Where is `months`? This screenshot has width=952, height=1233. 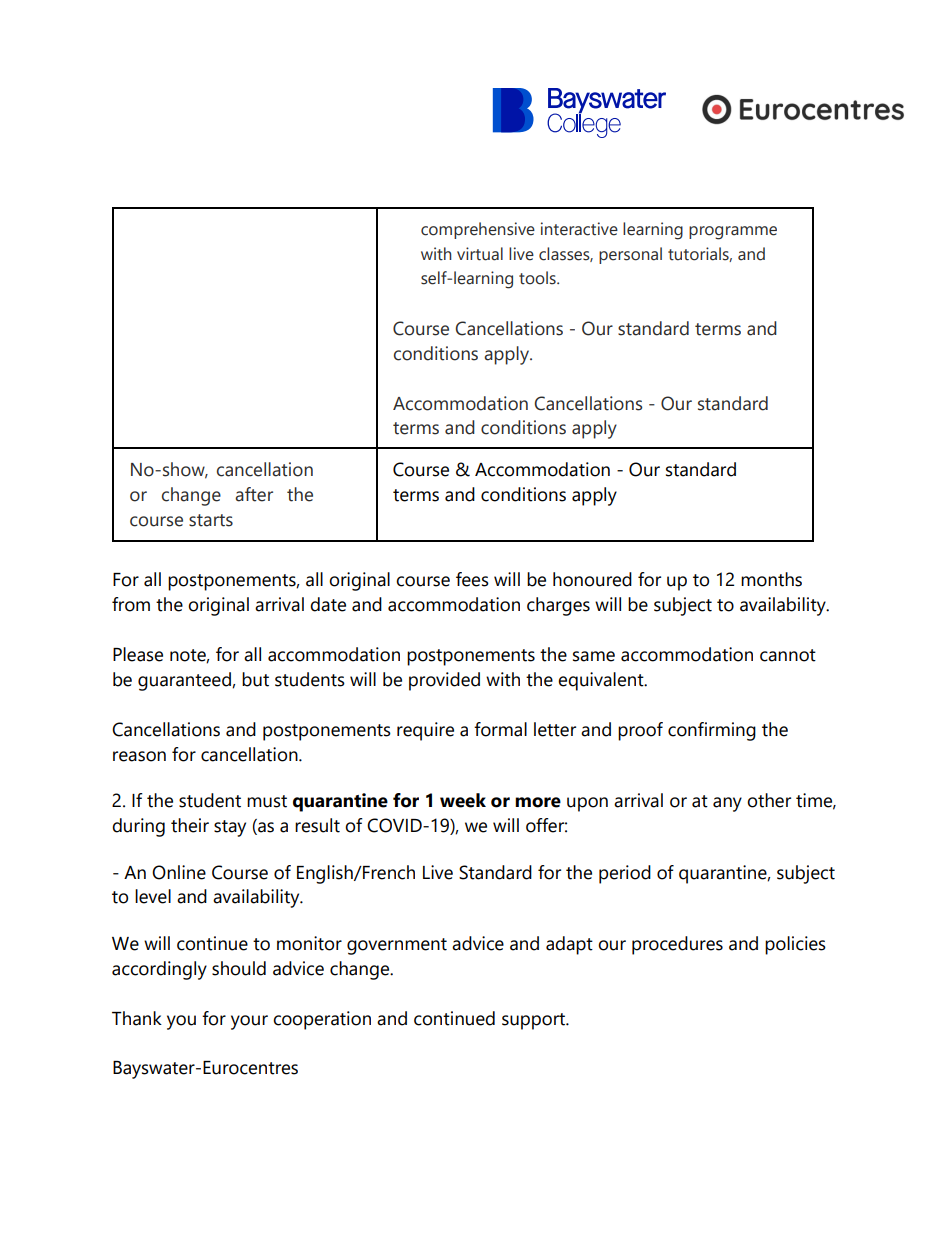 months is located at coordinates (771, 579).
